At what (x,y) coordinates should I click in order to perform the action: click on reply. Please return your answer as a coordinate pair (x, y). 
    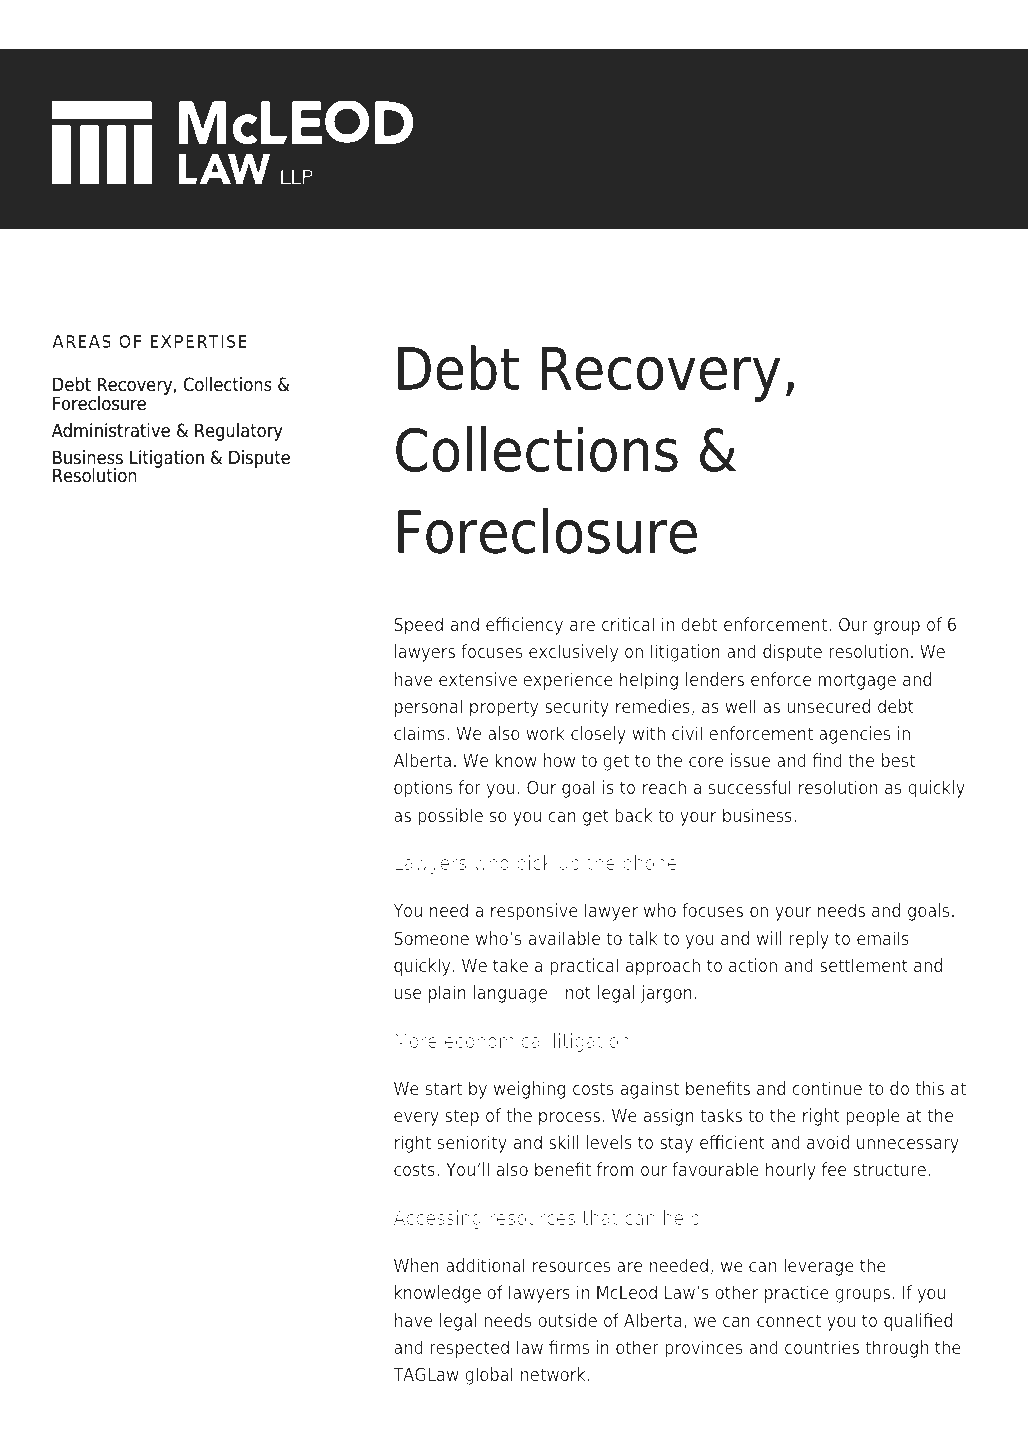
    Looking at the image, I should click on (809, 940).
